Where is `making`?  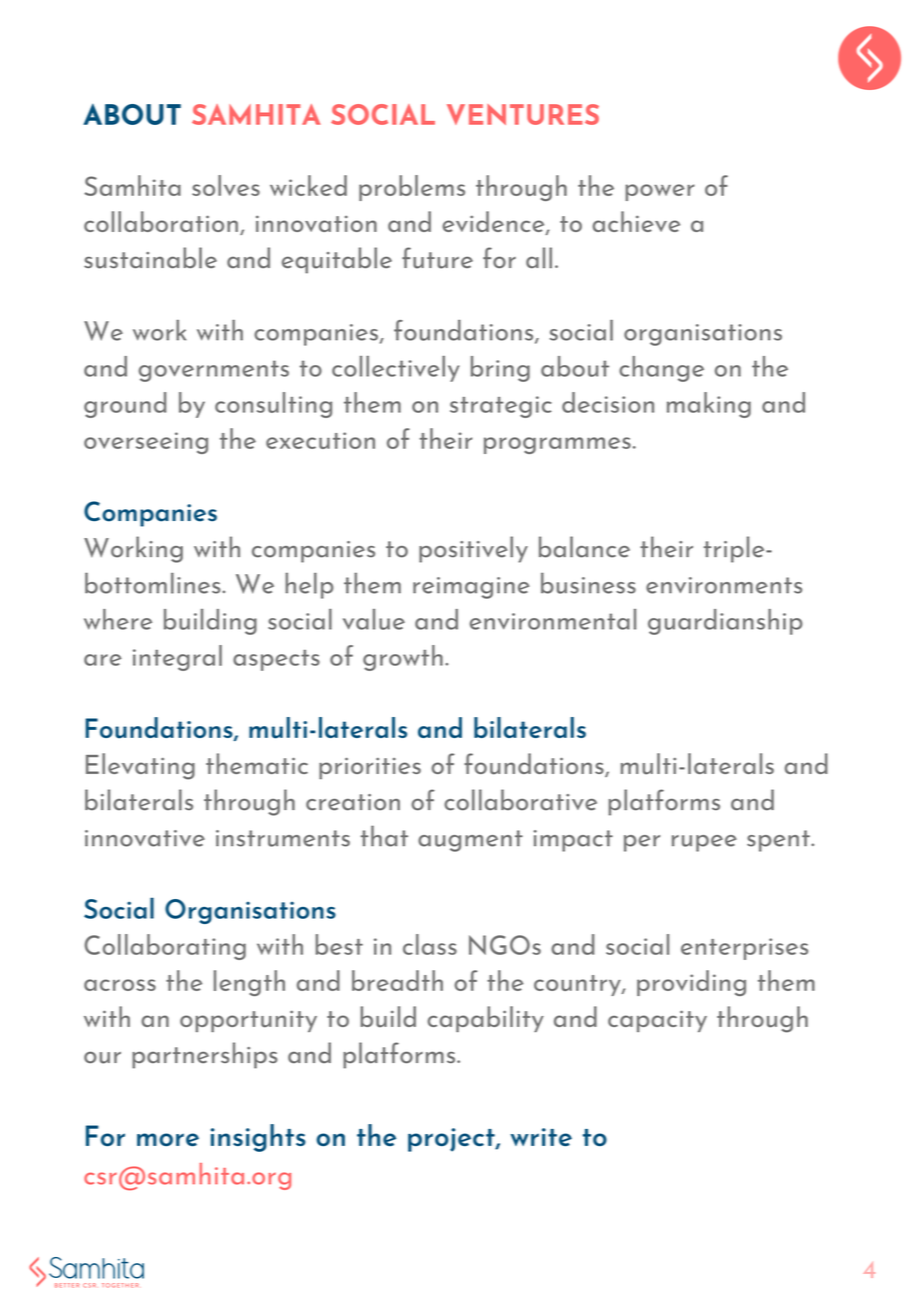 making is located at coordinates (709, 405).
